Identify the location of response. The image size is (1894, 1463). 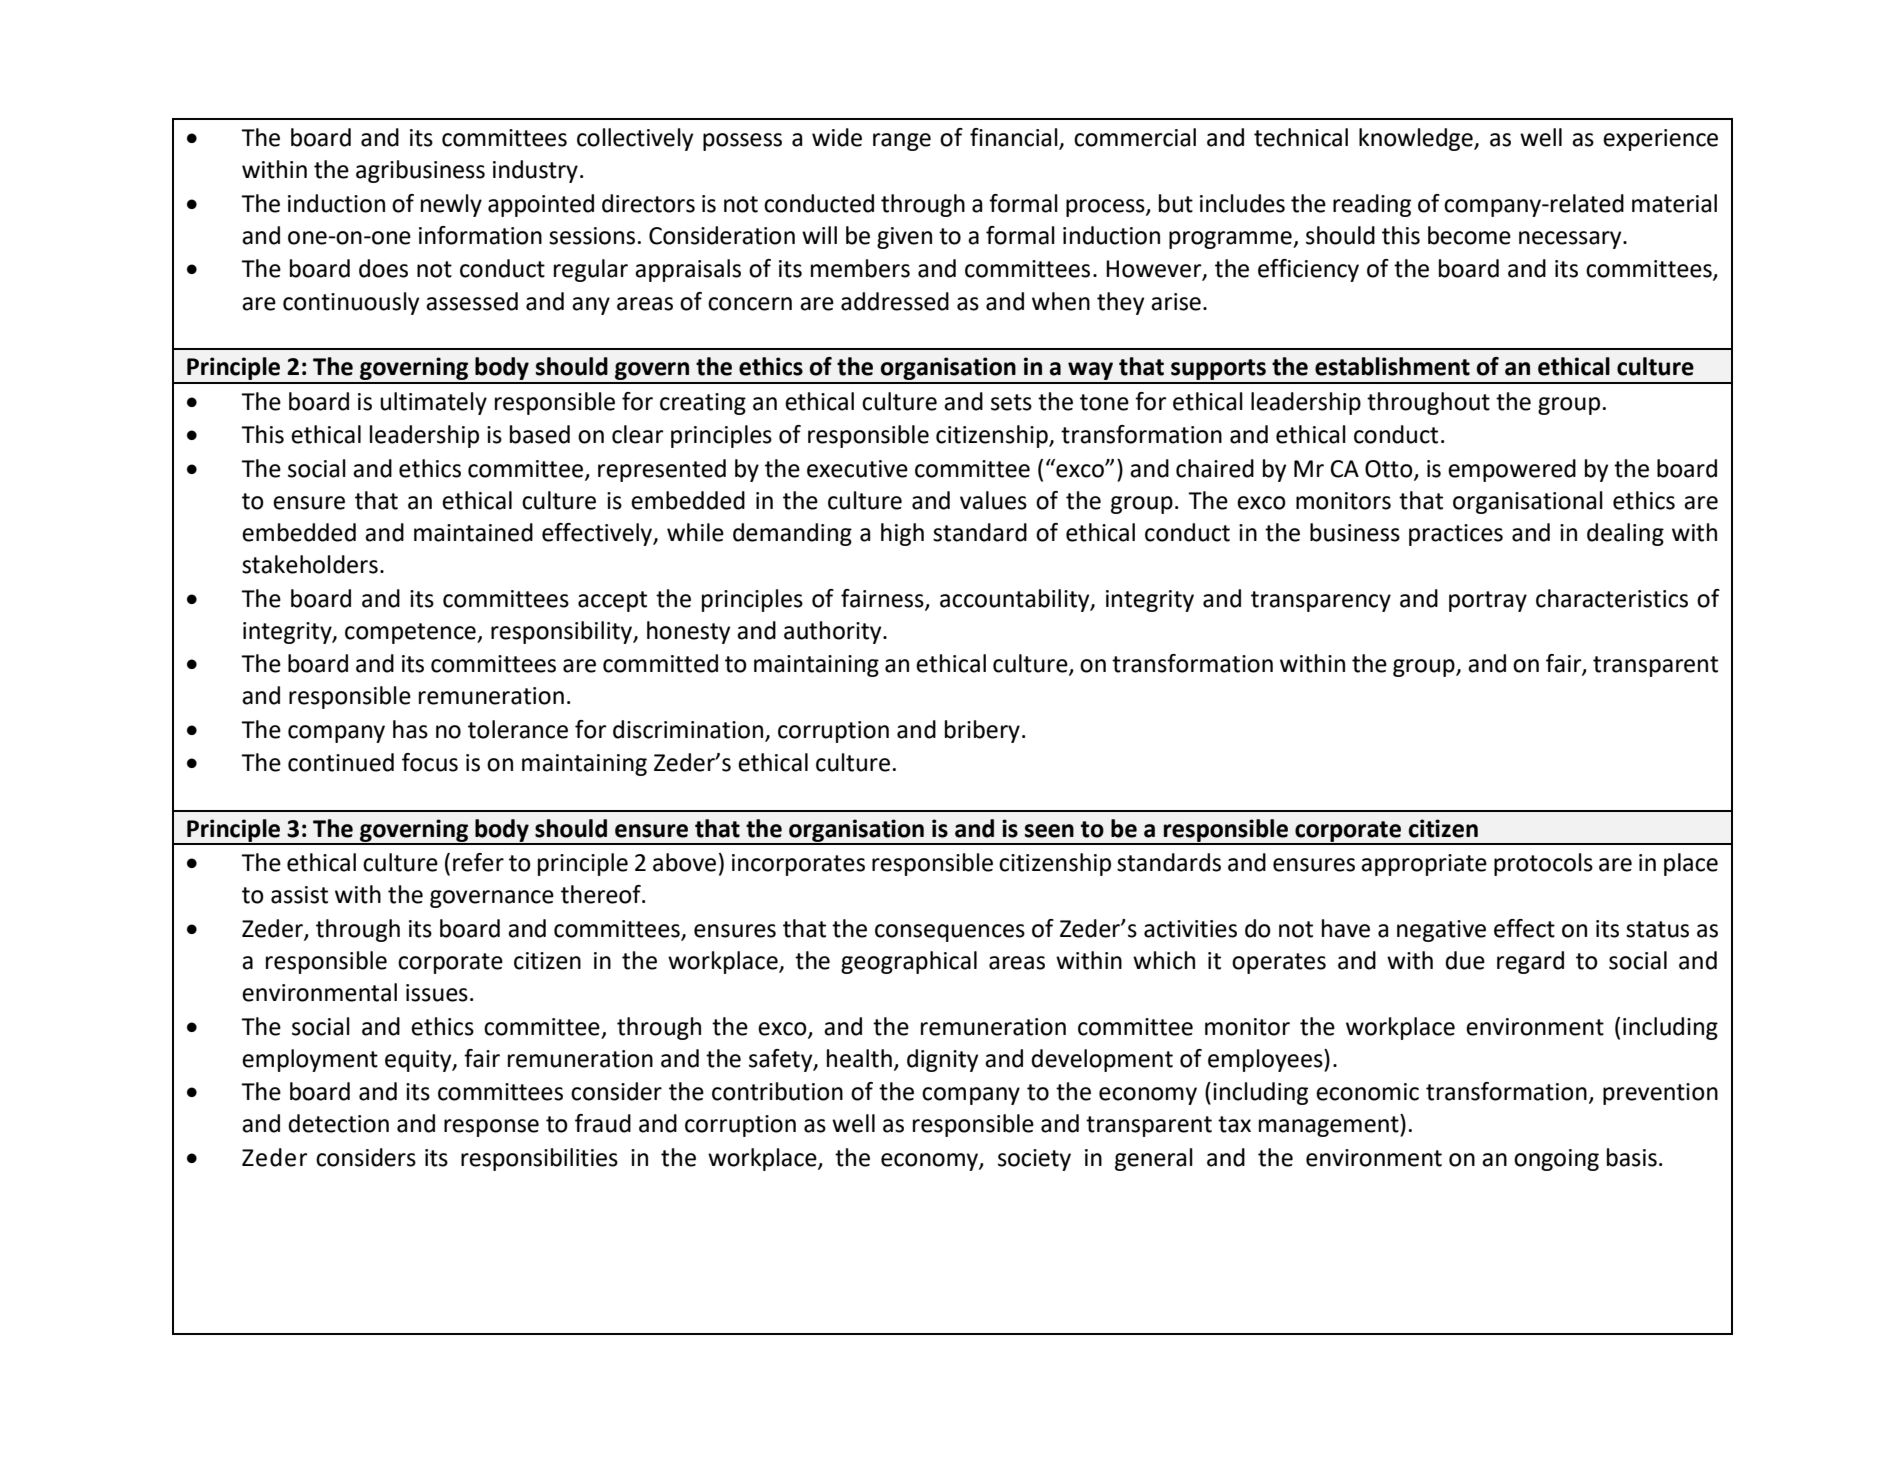
(491, 1128).
